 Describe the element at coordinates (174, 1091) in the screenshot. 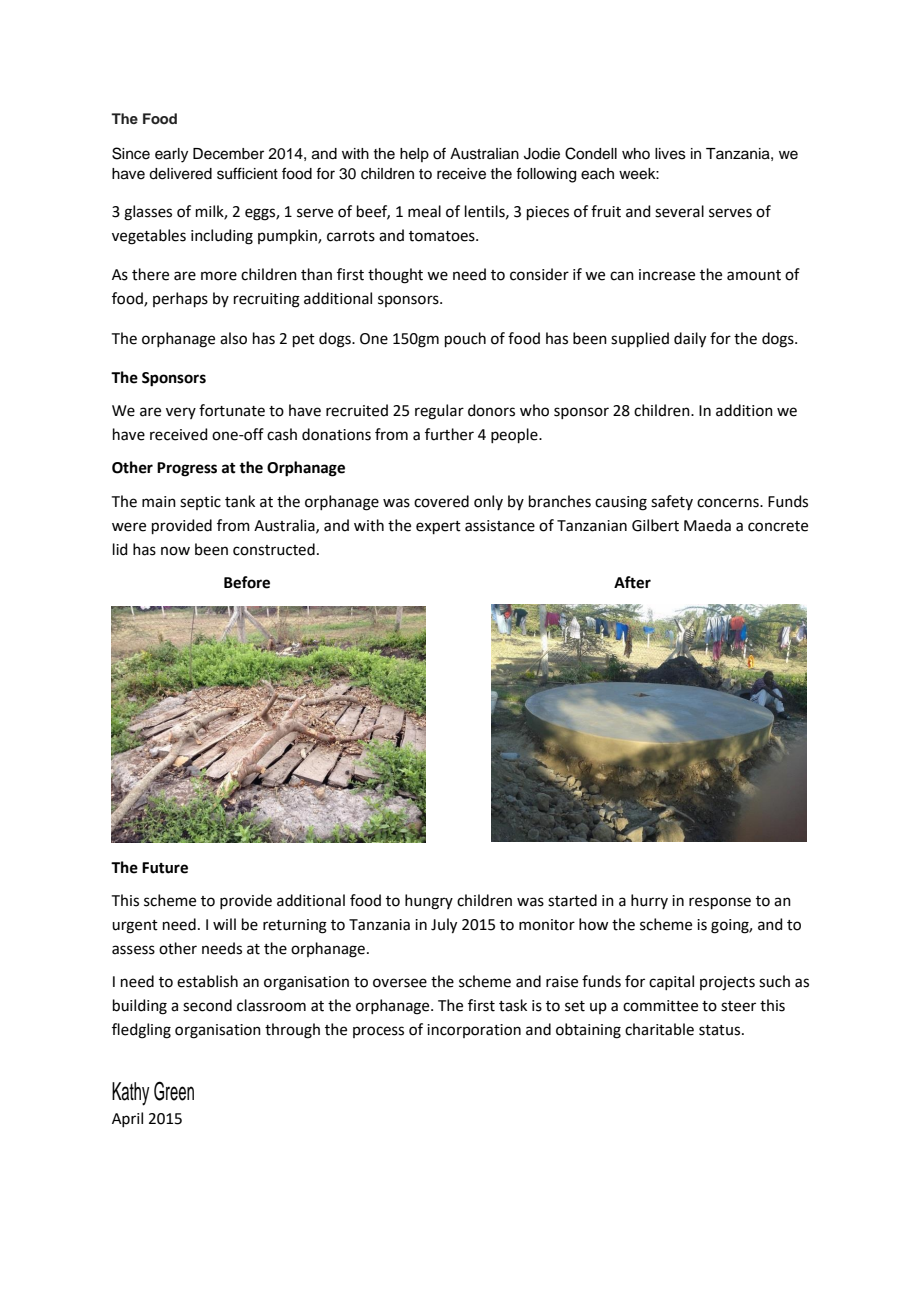

I see `Green` at that location.
